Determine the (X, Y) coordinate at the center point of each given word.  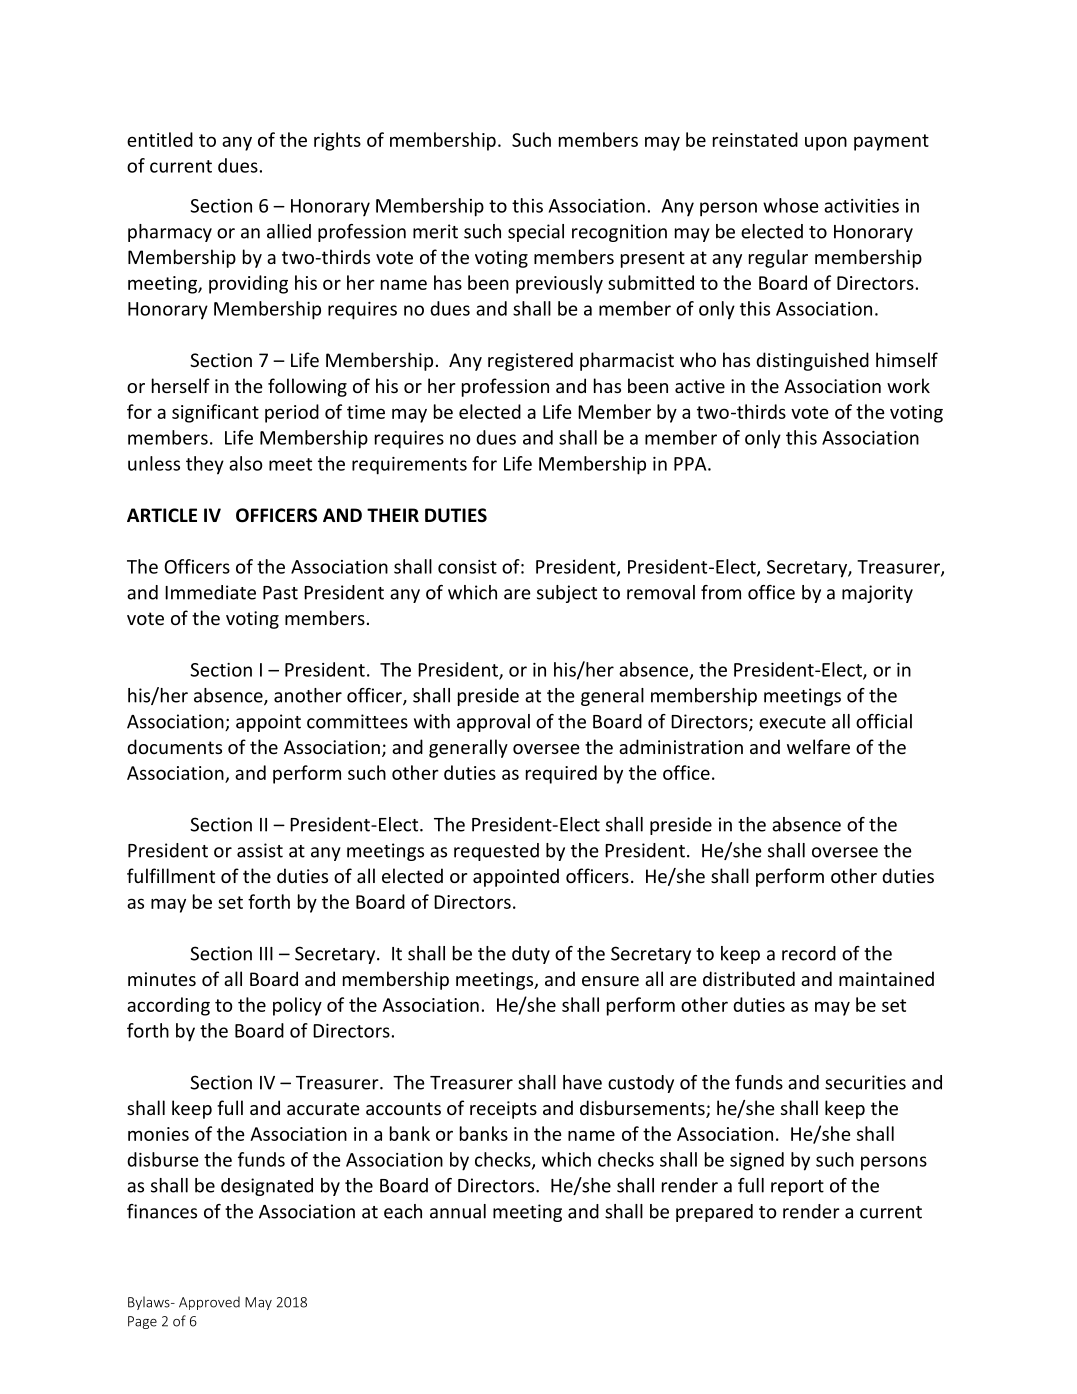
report (797, 1188)
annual (458, 1211)
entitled (160, 139)
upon (826, 143)
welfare (818, 746)
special (536, 233)
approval (493, 723)
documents (174, 746)
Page (142, 1322)
